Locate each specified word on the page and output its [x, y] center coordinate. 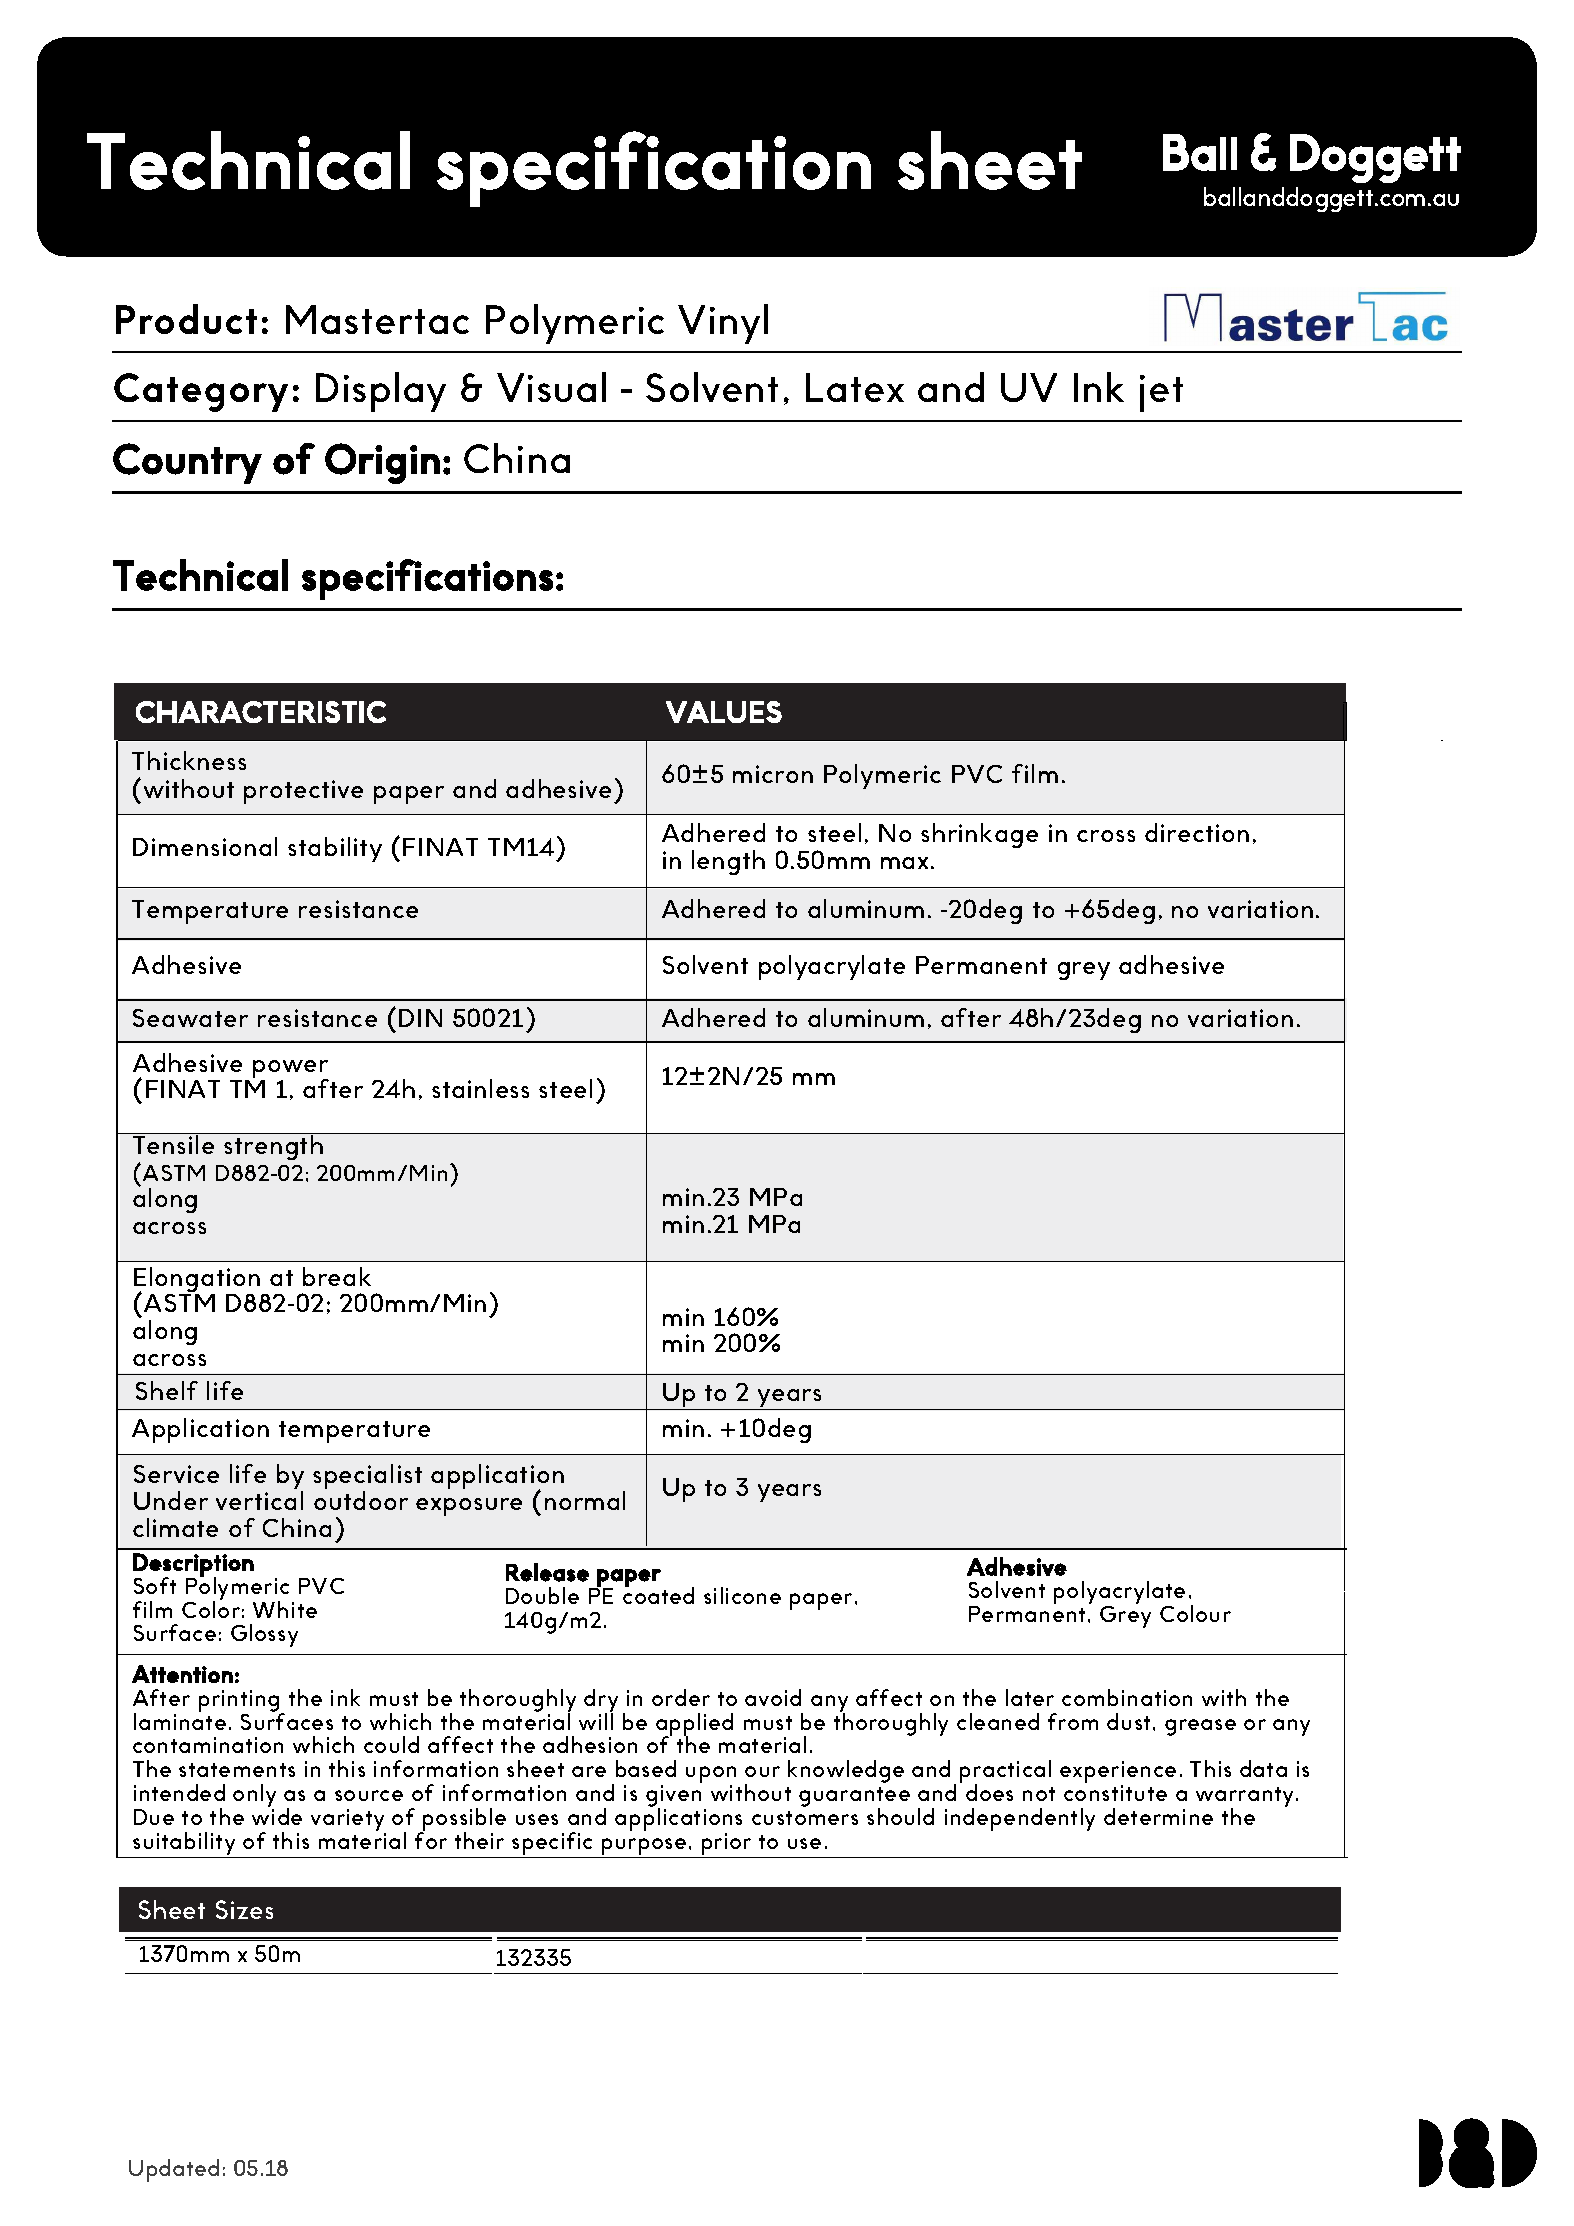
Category [201, 392]
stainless [480, 1088]
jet [1161, 393]
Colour [1195, 1613]
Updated [174, 2170]
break [337, 1276]
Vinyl [723, 324]
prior [726, 1844]
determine [1158, 1816]
